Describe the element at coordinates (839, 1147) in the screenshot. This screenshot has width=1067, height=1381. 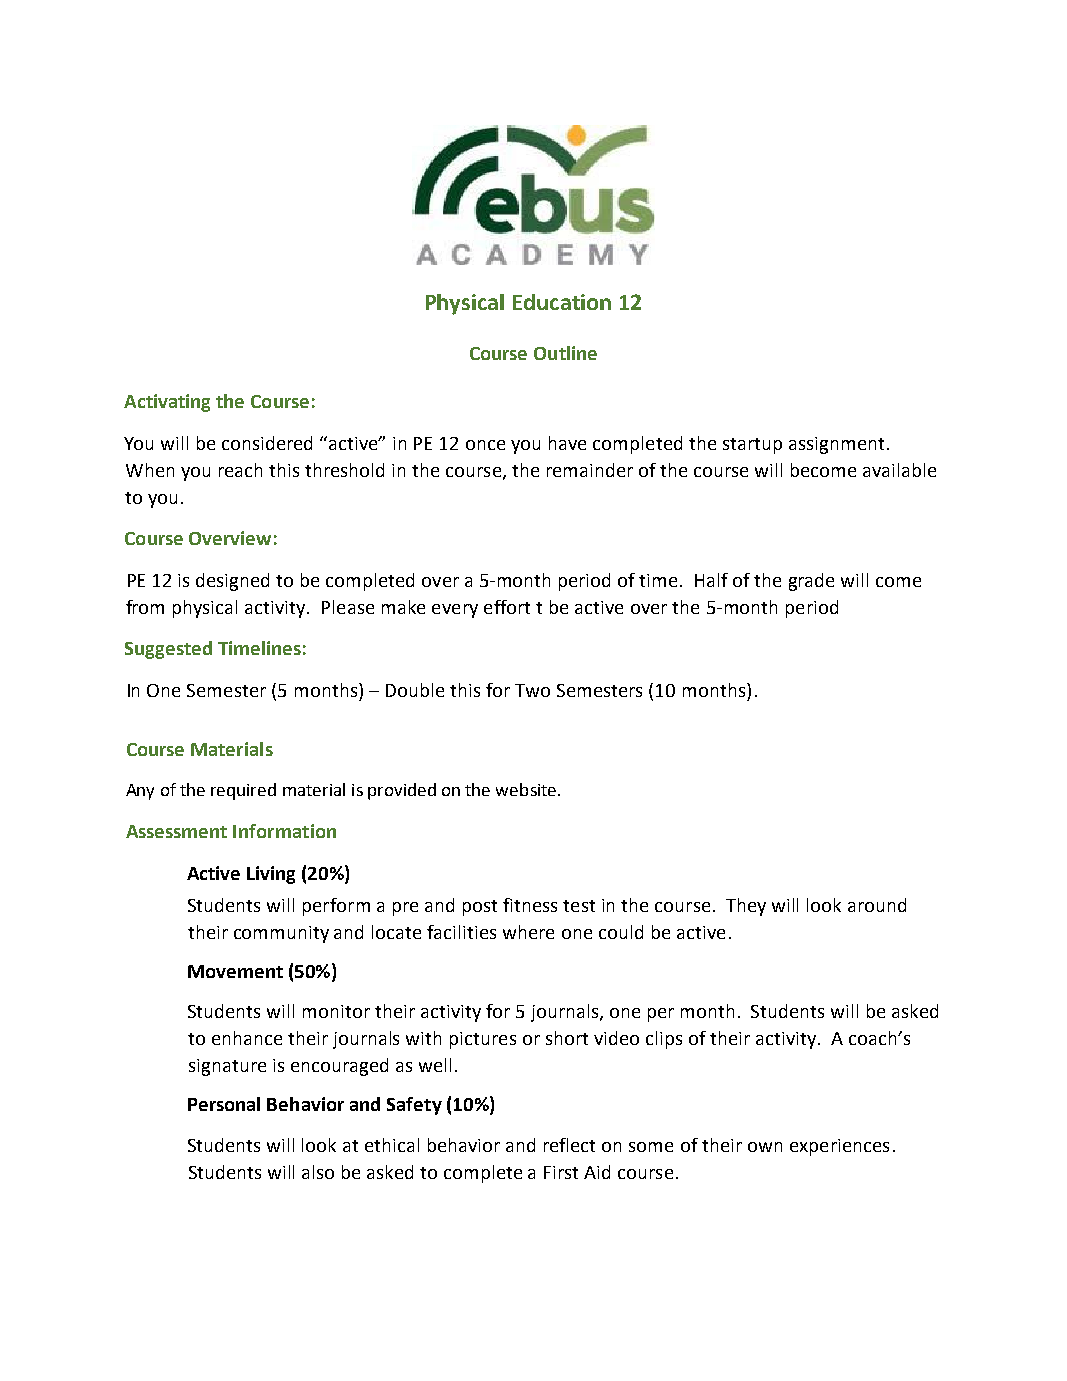
I see `experiences` at that location.
